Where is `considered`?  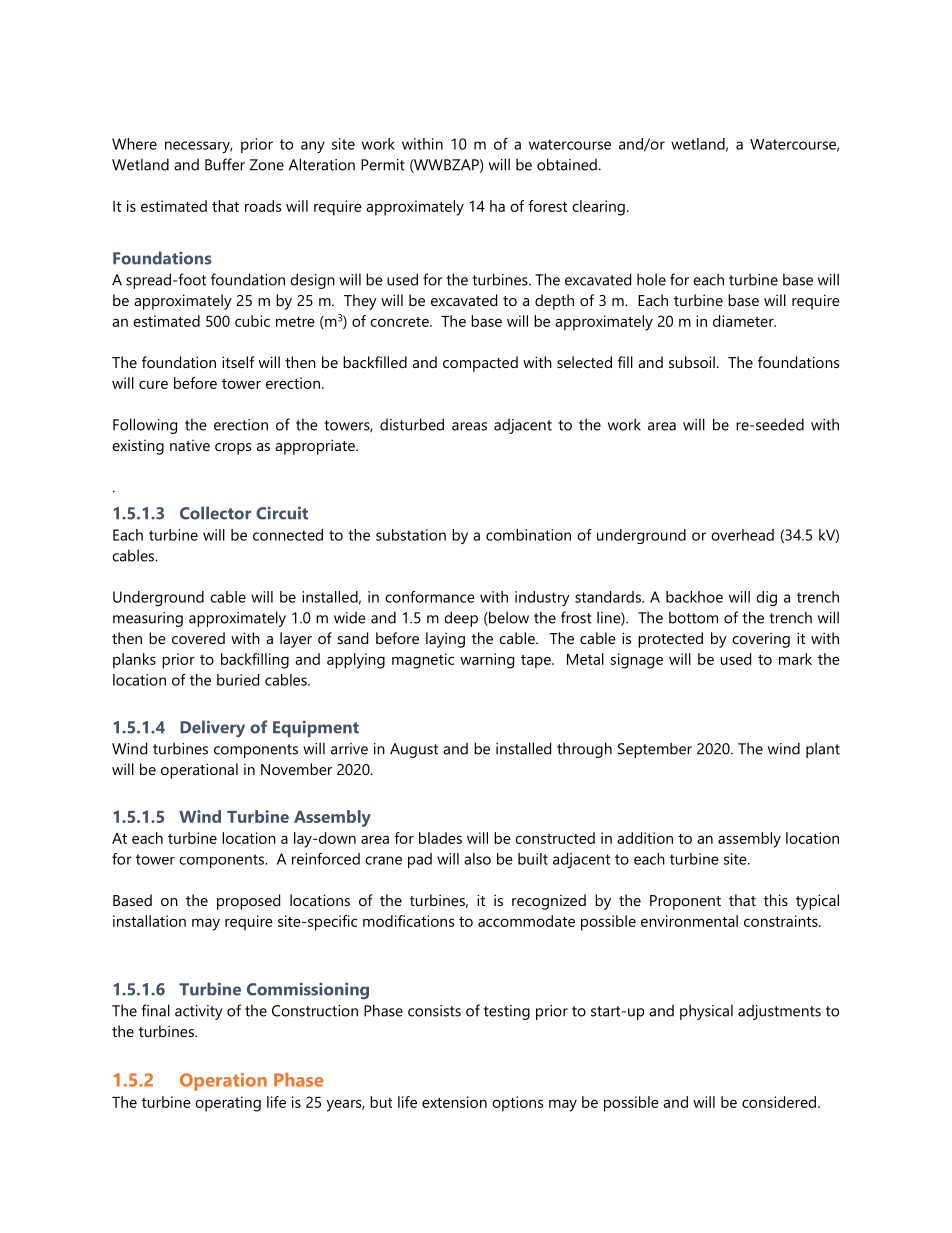 considered is located at coordinates (779, 1102).
